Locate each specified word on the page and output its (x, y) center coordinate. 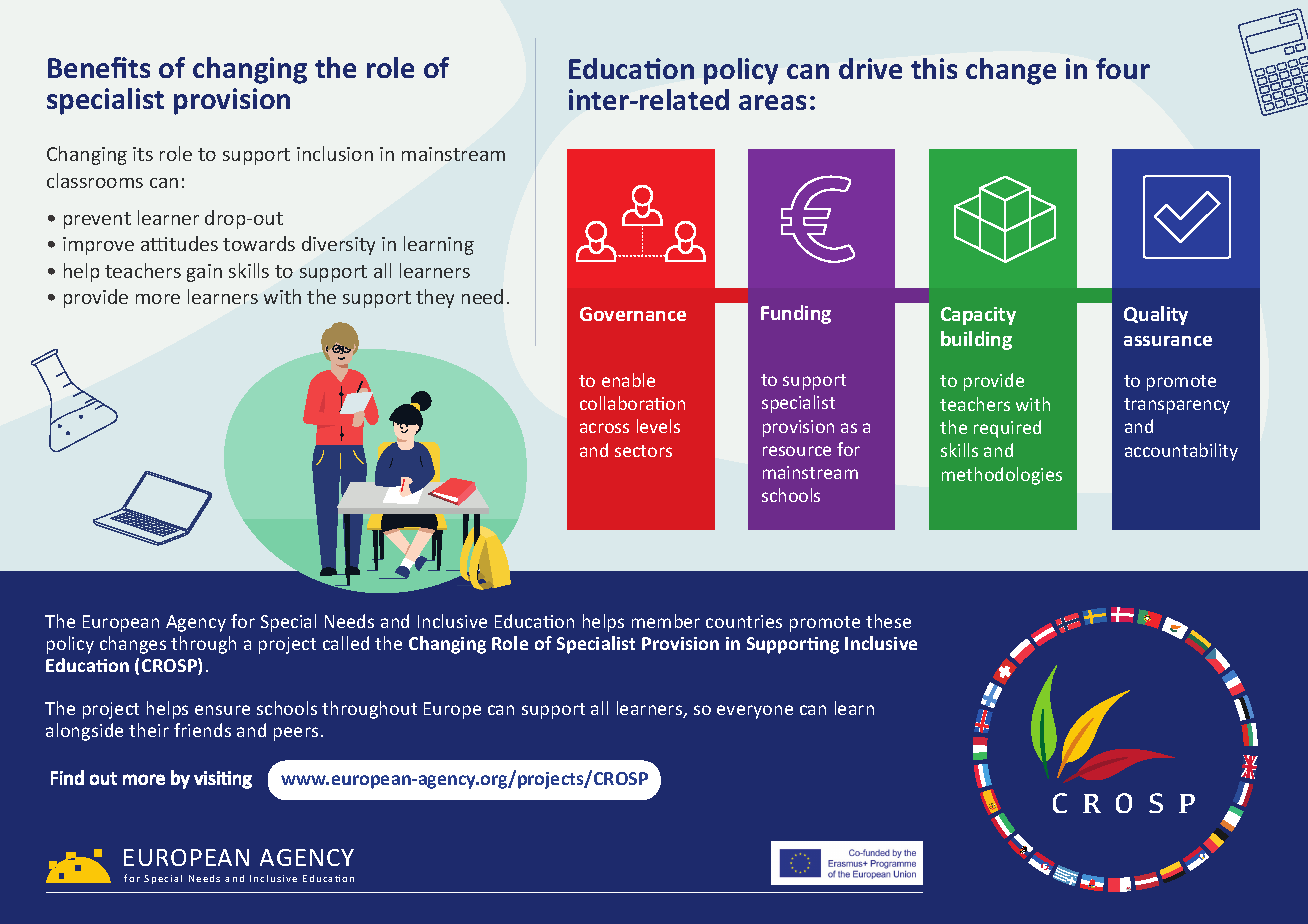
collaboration (632, 403)
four (1123, 68)
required (1007, 429)
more (158, 299)
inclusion (335, 153)
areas (772, 102)
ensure (222, 710)
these (888, 621)
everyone (755, 712)
